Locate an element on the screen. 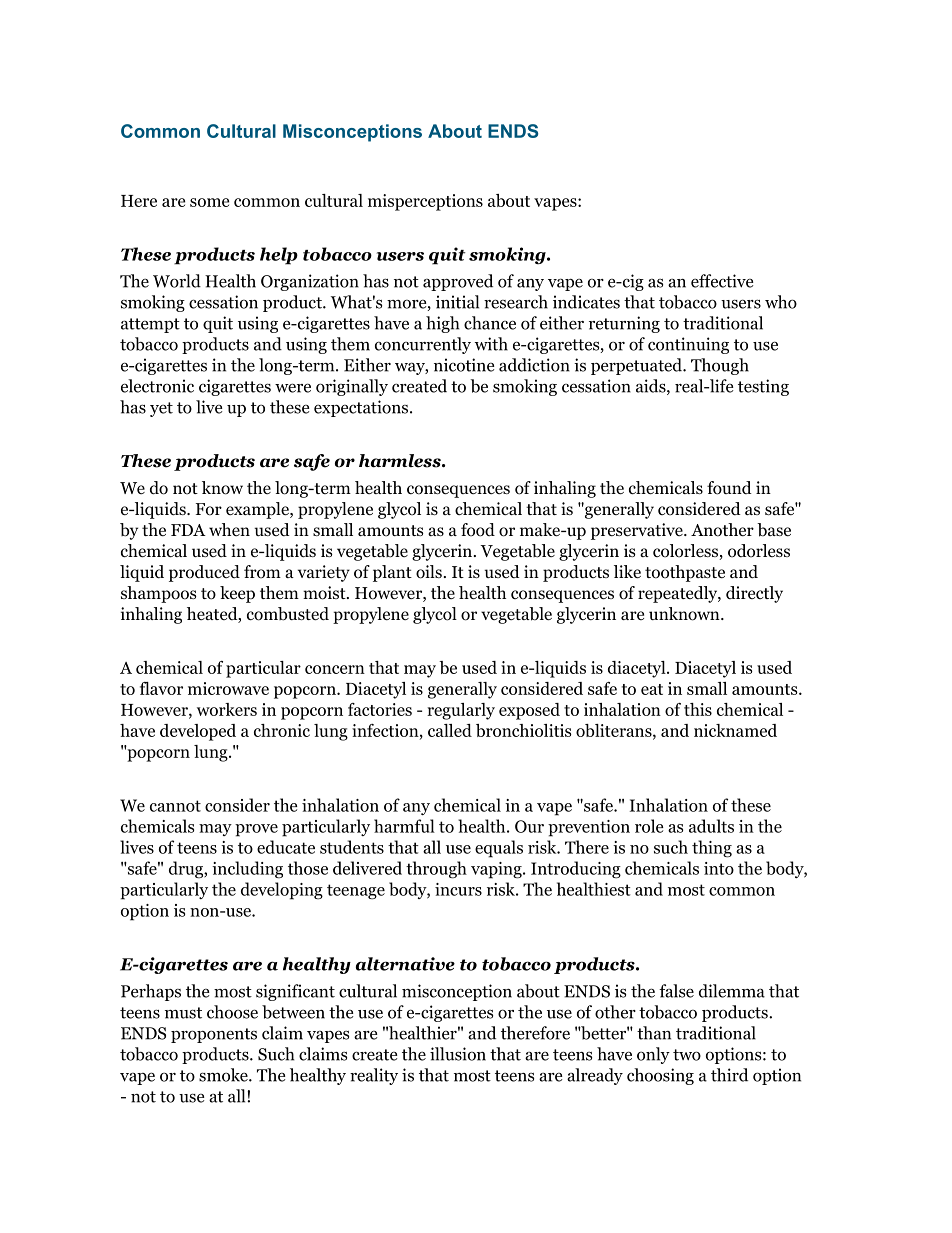 This screenshot has width=952, height=1233. effective is located at coordinates (722, 281).
